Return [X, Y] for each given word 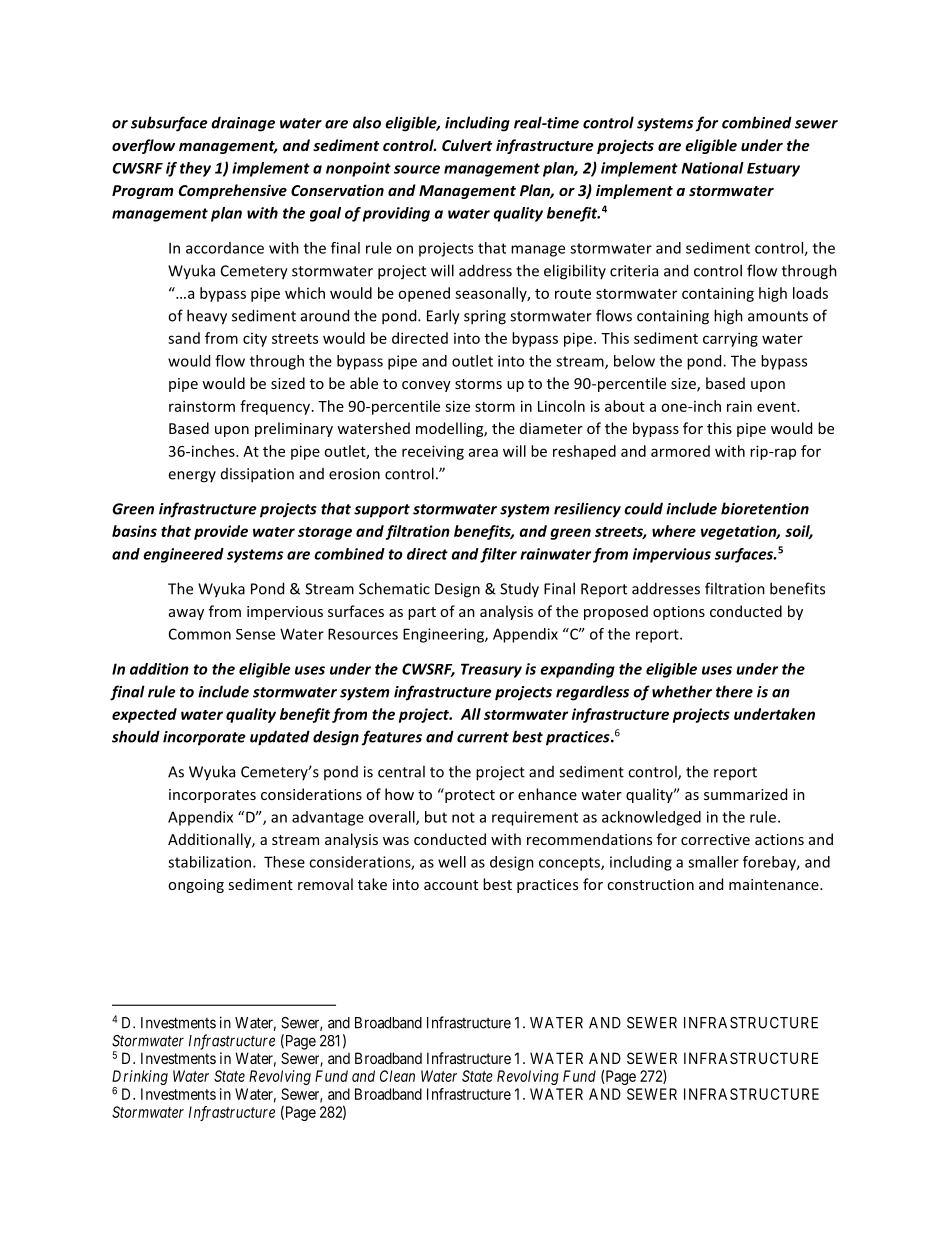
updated [280, 738]
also [367, 122]
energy [192, 477]
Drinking [140, 1077]
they [195, 169]
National [713, 168]
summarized [745, 794]
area [483, 452]
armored [680, 451]
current [483, 737]
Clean [397, 1076]
